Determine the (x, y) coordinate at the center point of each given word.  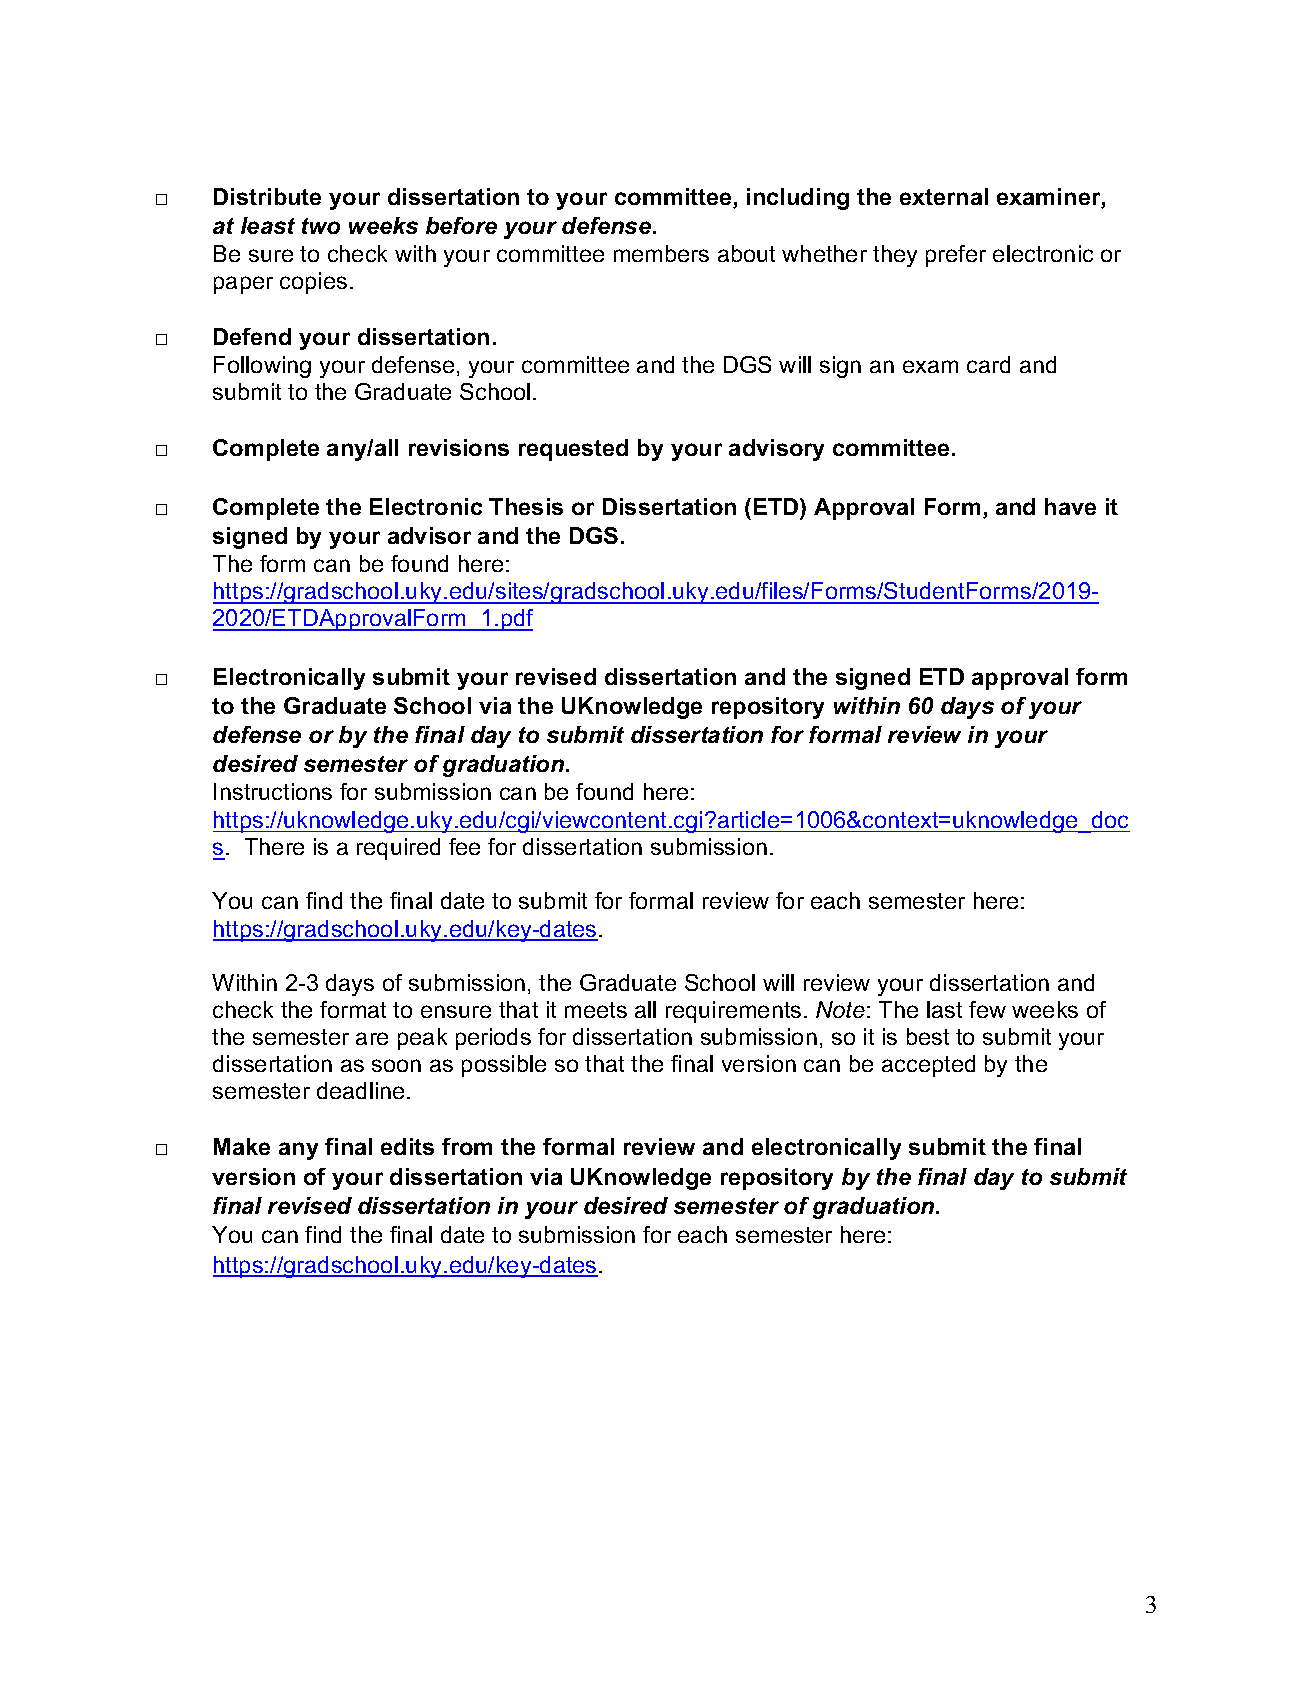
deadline (360, 1090)
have (1070, 506)
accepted (928, 1066)
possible (504, 1066)
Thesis (526, 506)
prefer (956, 256)
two (321, 226)
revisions (459, 447)
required (398, 849)
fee (464, 846)
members (661, 253)
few (987, 1009)
